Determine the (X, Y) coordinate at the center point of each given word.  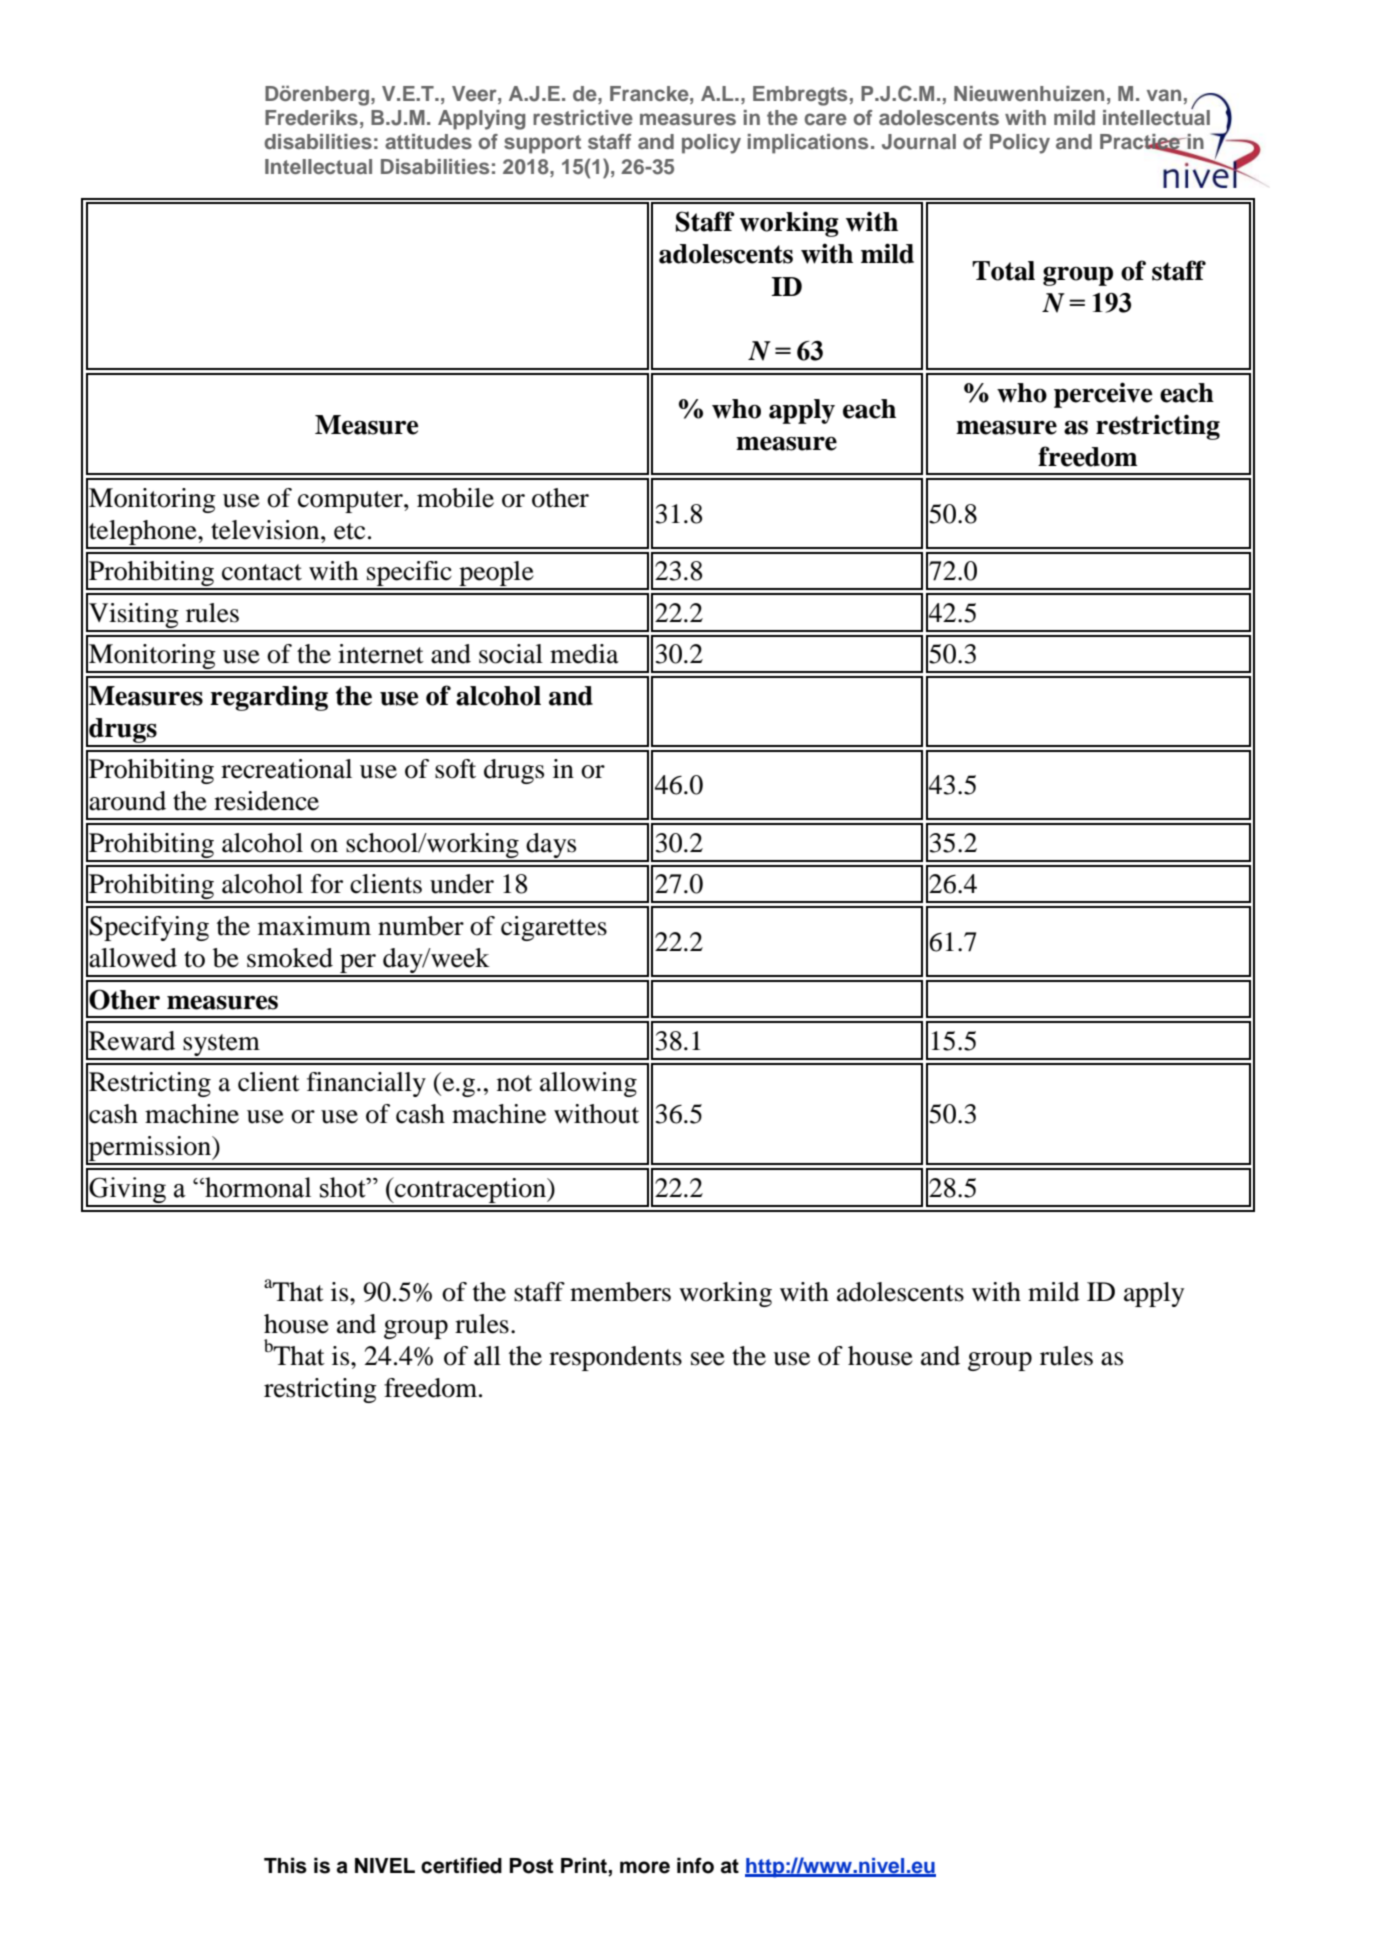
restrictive (583, 117)
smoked (290, 958)
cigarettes (554, 928)
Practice (1141, 143)
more (645, 1867)
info (695, 1865)
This (285, 1865)
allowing (588, 1084)
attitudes (428, 141)
